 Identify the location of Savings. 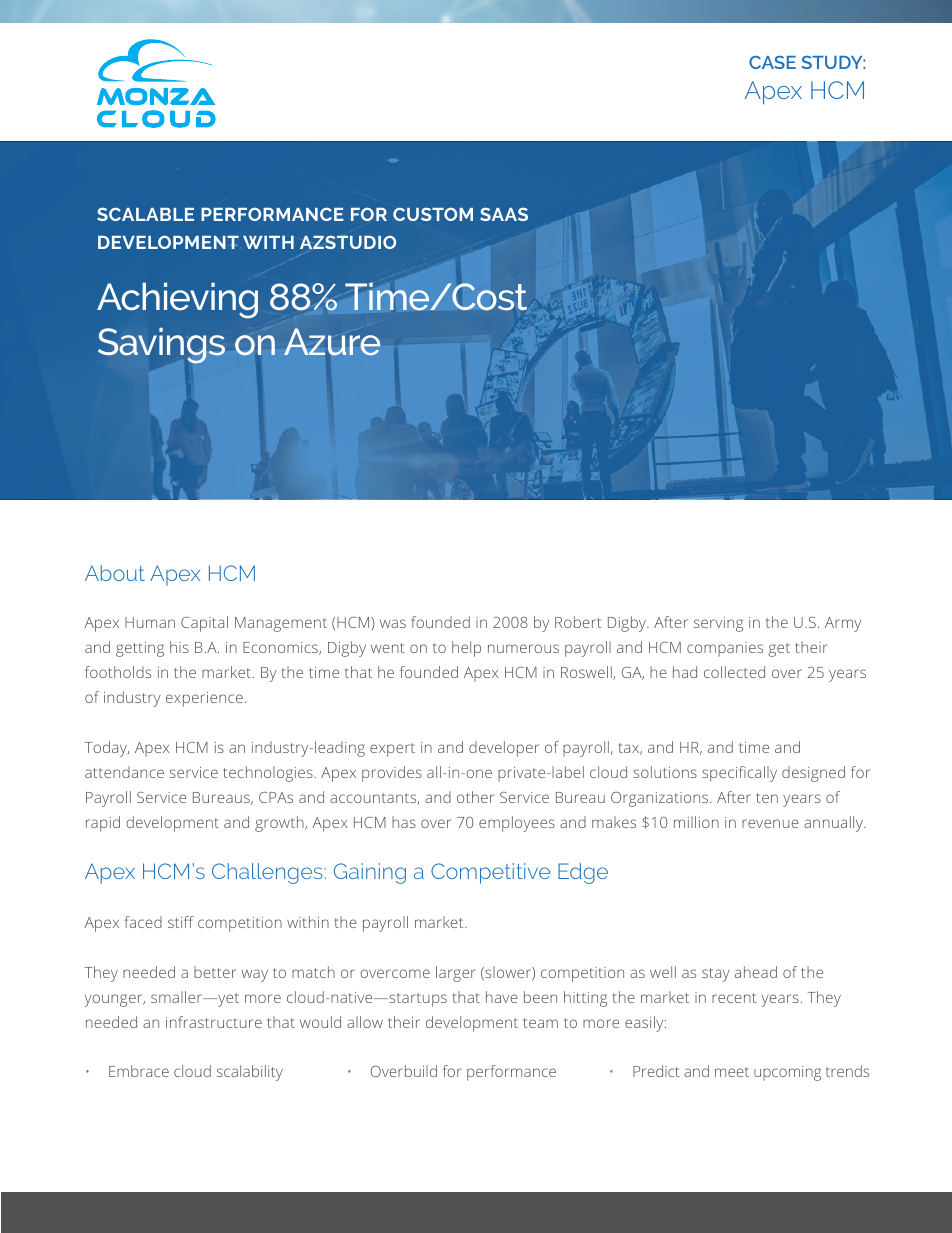
(161, 346).
